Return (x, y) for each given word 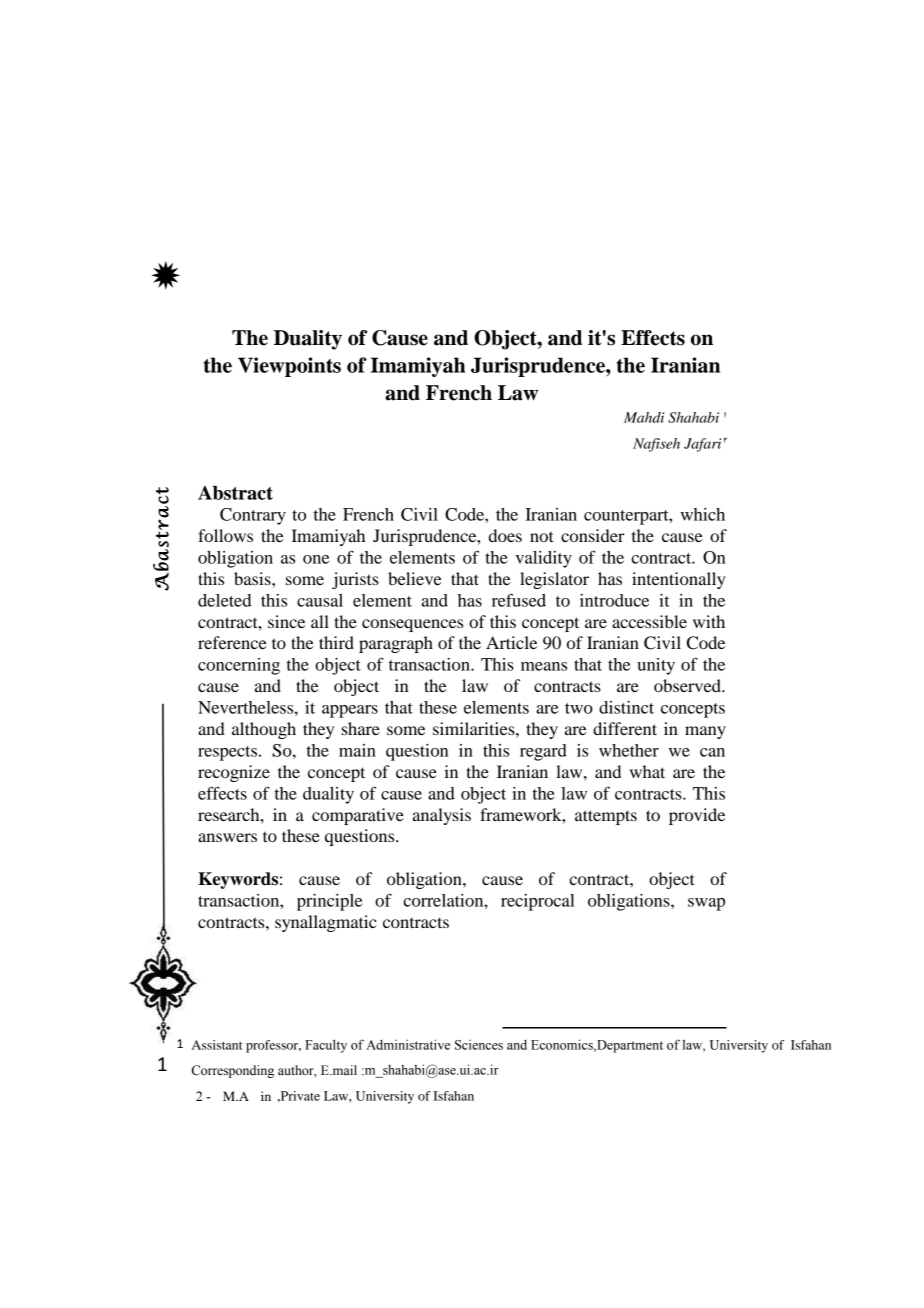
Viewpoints (289, 367)
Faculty (326, 1046)
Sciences (479, 1044)
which (702, 514)
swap (706, 904)
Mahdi (644, 417)
